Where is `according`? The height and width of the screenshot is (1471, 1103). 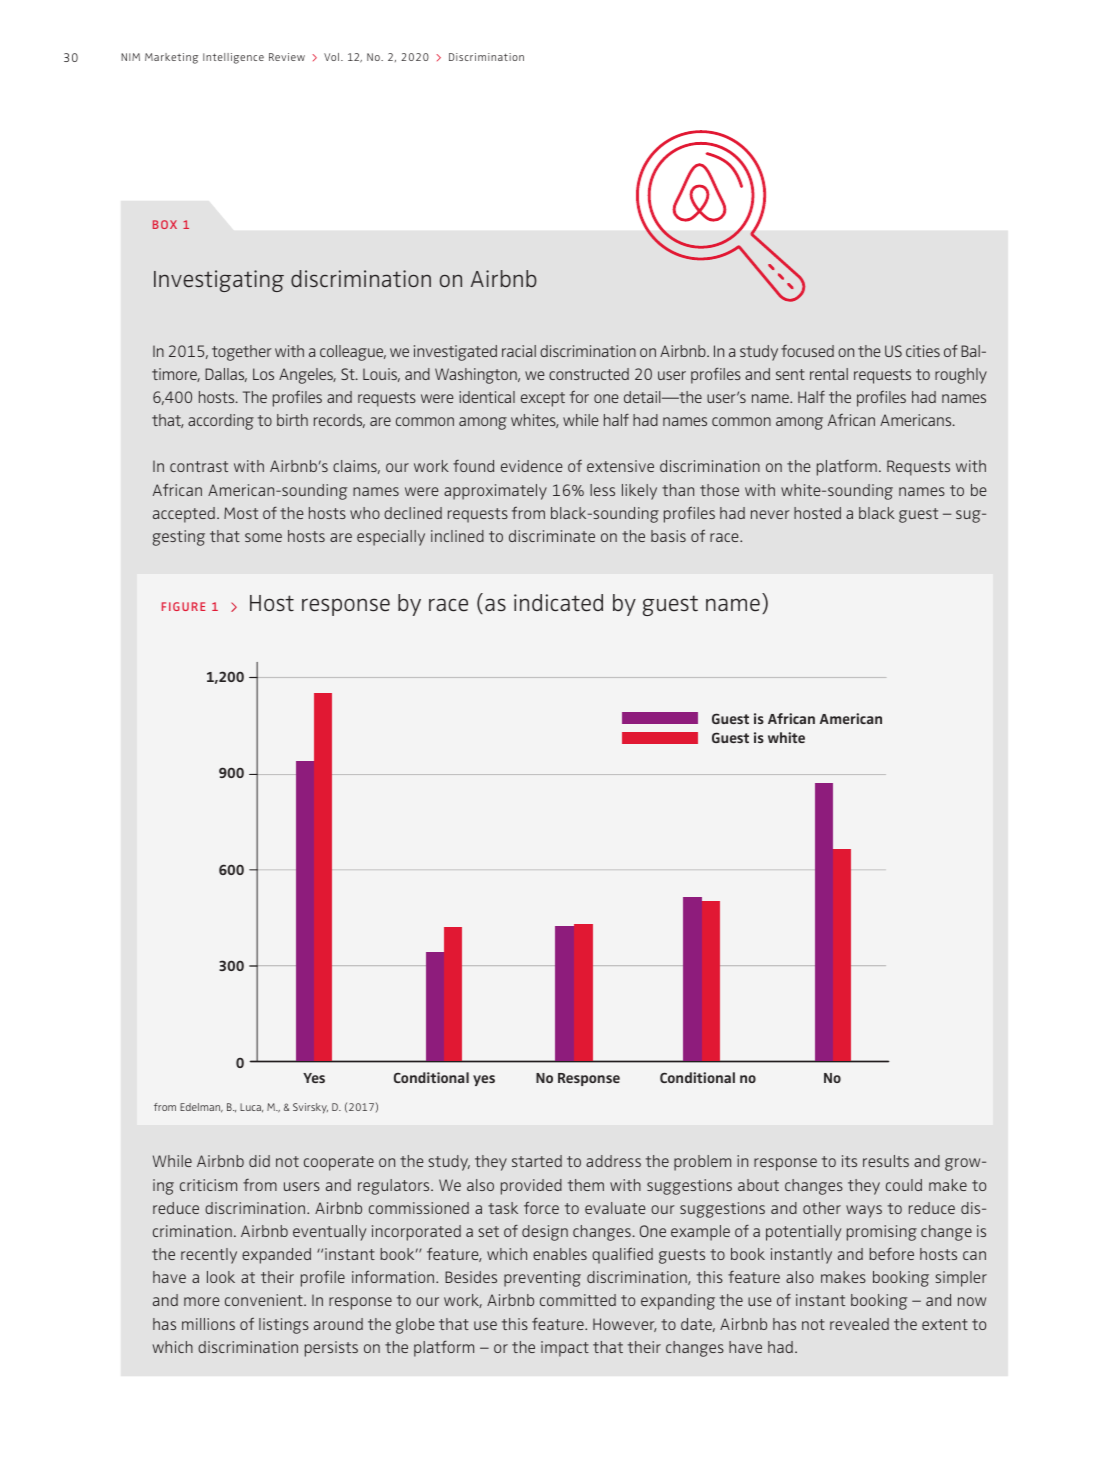 according is located at coordinates (221, 422).
